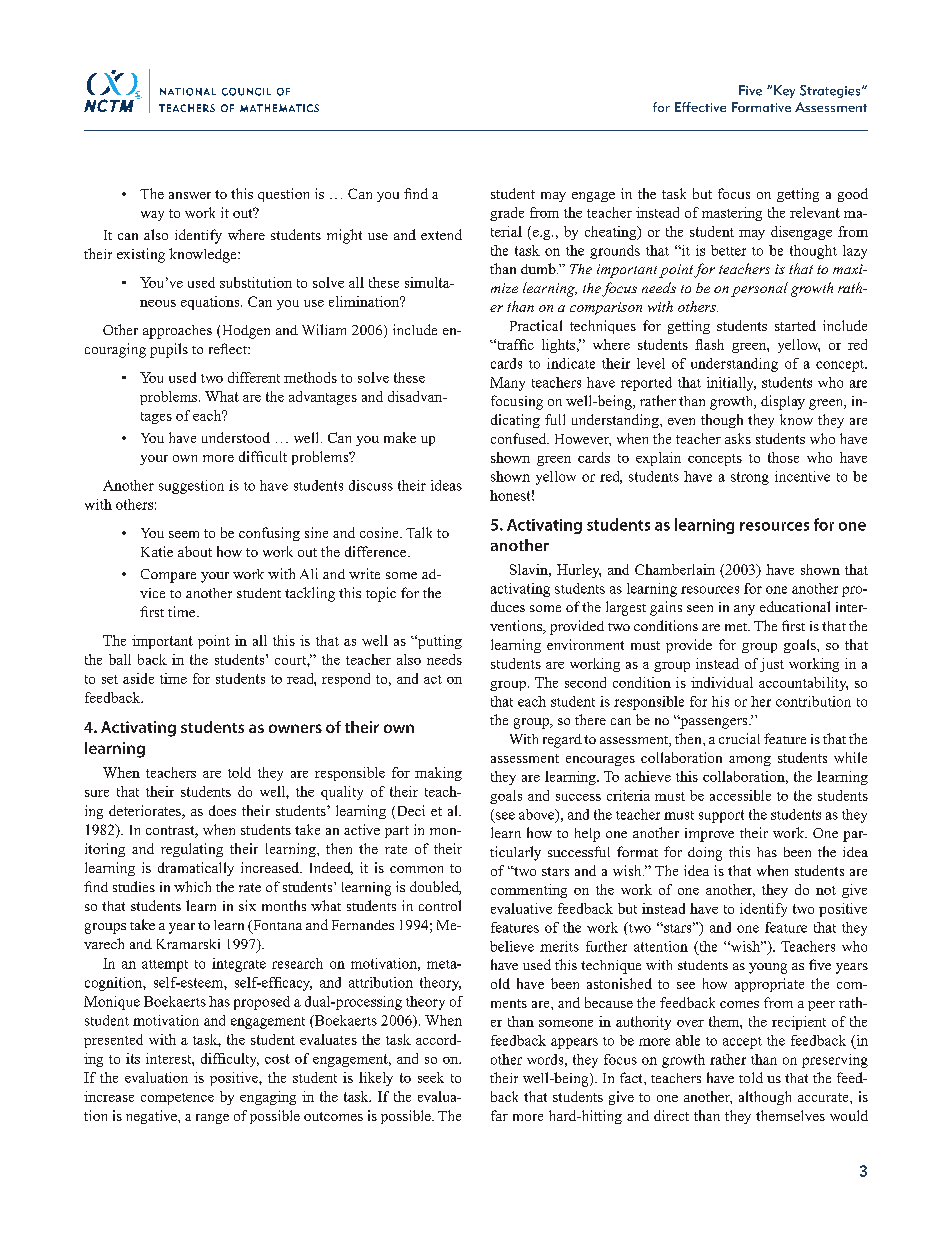  Describe the element at coordinates (381, 594) in the page. I see `topic` at that location.
